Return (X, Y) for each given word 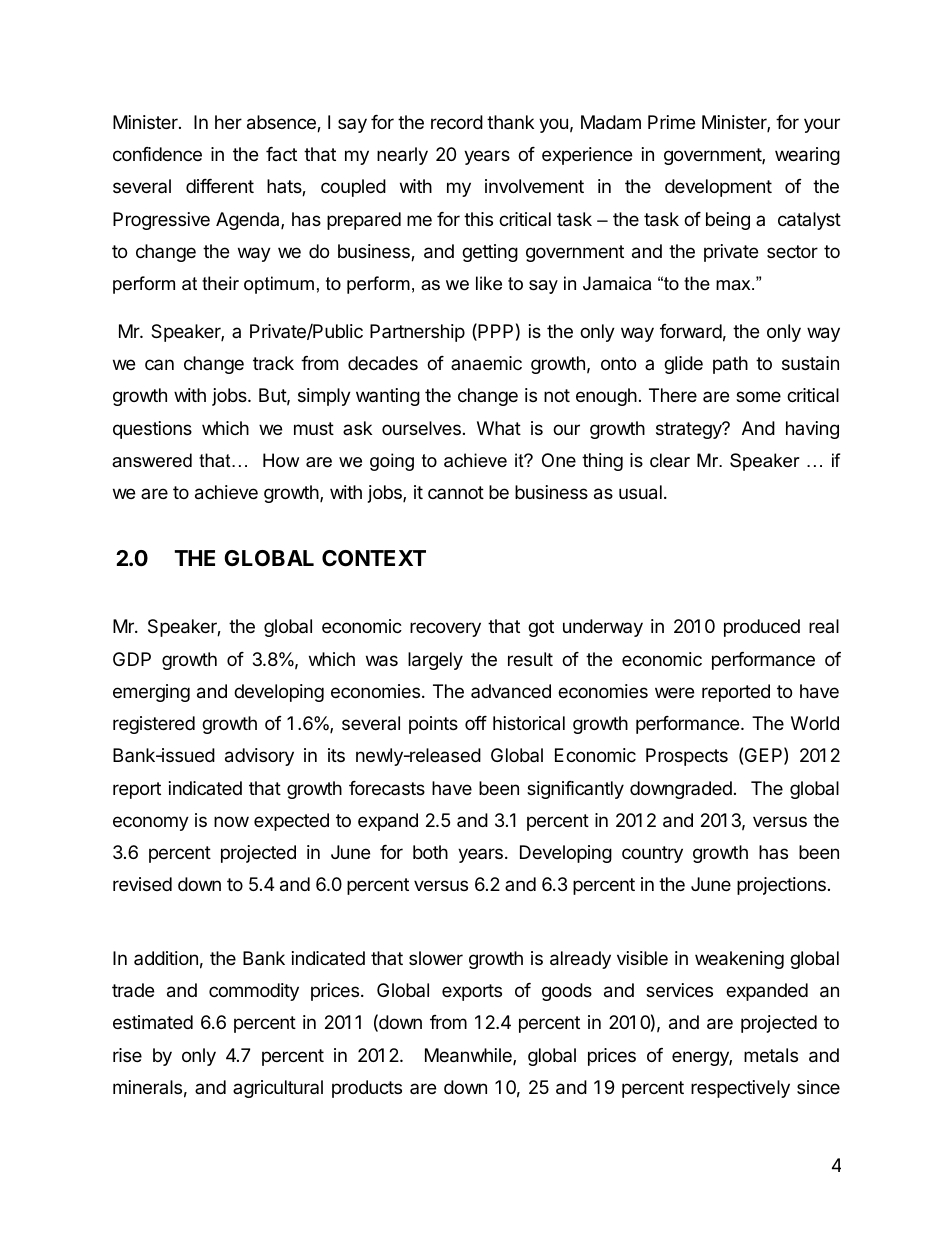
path (730, 365)
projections (781, 886)
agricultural (278, 1089)
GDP (132, 659)
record (457, 122)
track (273, 363)
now (231, 821)
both (430, 852)
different (220, 186)
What (499, 428)
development (718, 188)
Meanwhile (469, 1056)
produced (762, 628)
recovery (445, 629)
